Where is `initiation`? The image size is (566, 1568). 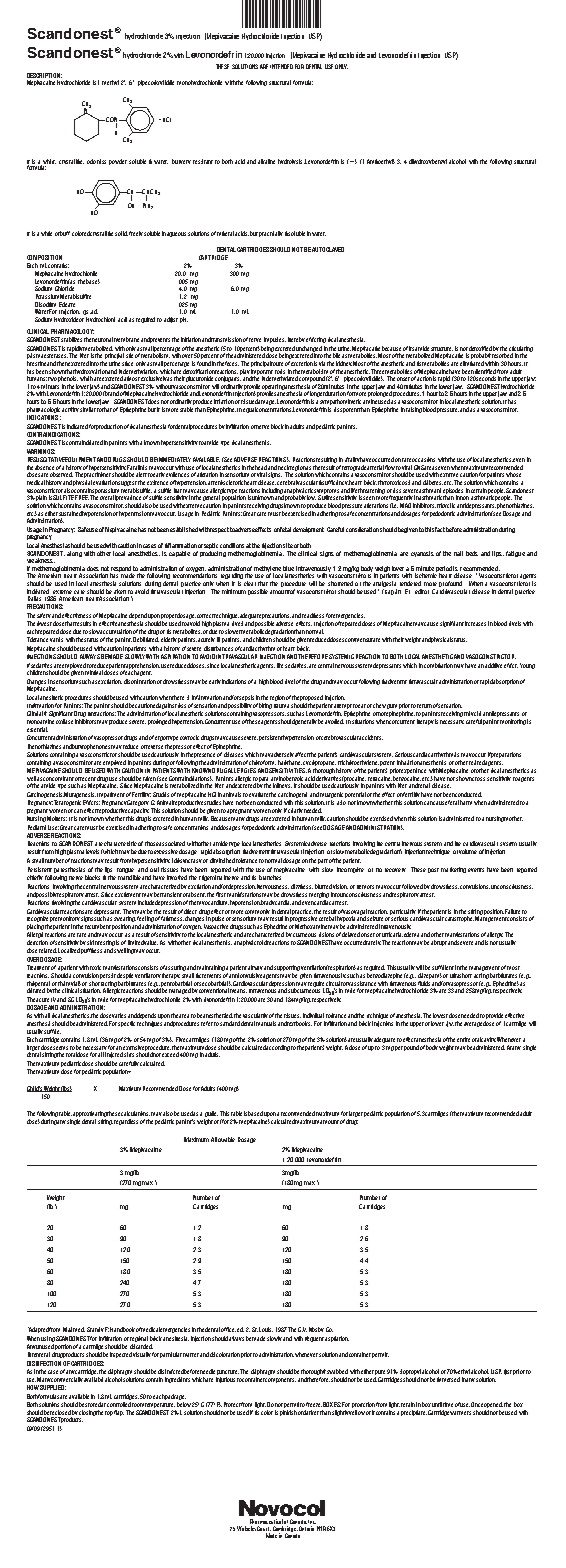
initiation is located at coordinates (191, 339).
